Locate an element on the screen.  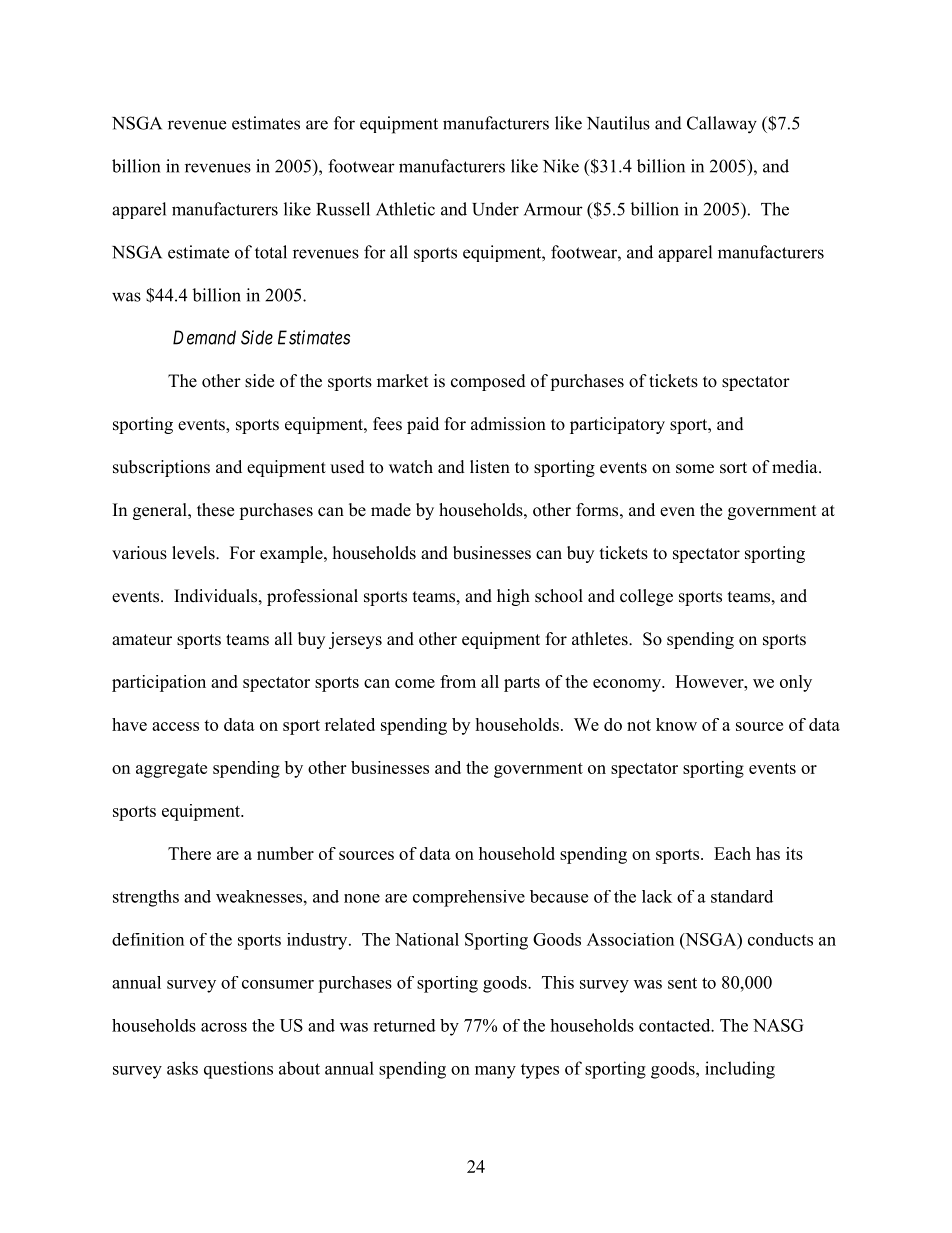
Callaway is located at coordinates (722, 125).
